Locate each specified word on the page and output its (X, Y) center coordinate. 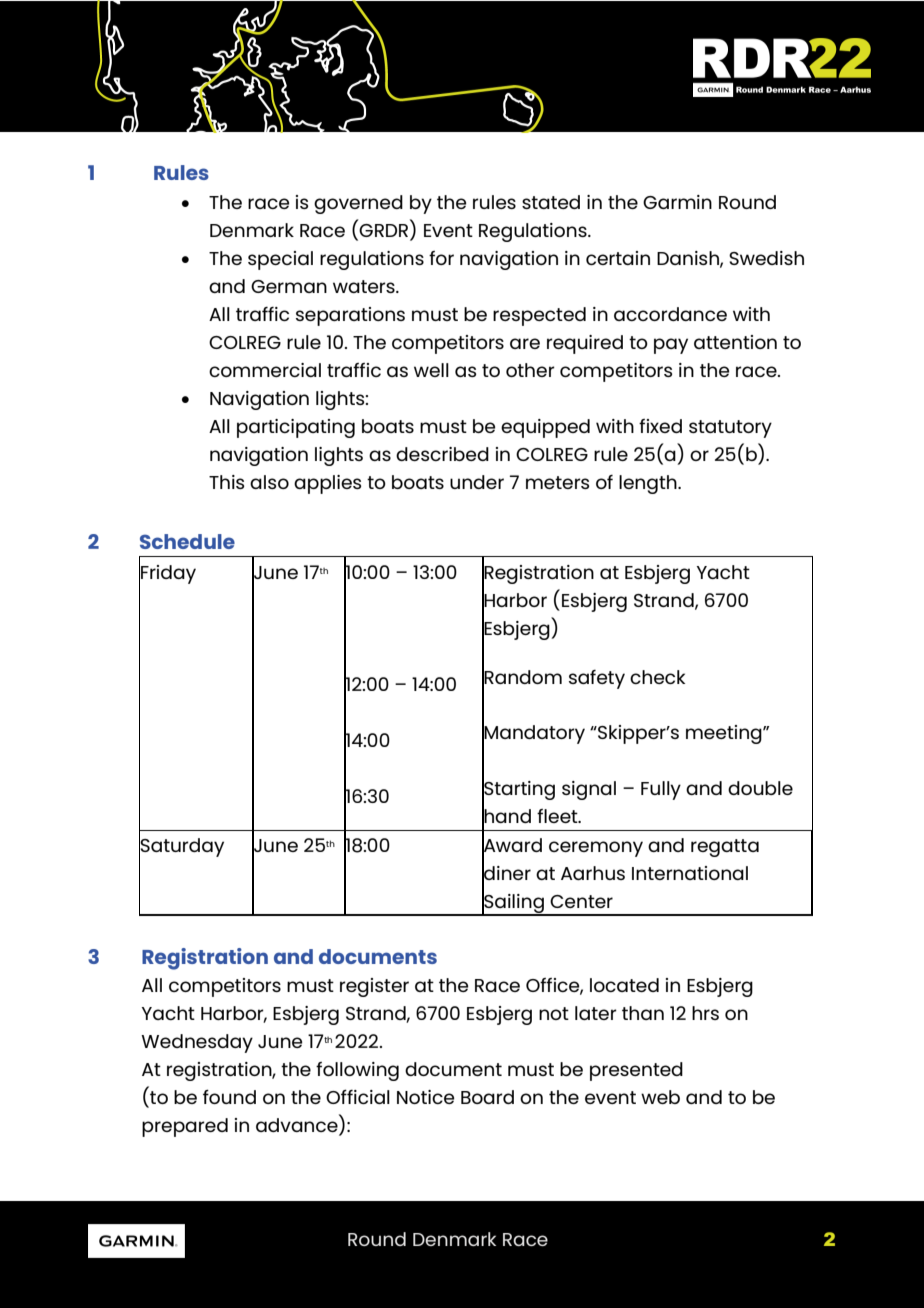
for (441, 258)
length (649, 484)
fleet (558, 816)
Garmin (677, 202)
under (477, 482)
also (269, 482)
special (280, 260)
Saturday (181, 848)
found (229, 1096)
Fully (661, 790)
